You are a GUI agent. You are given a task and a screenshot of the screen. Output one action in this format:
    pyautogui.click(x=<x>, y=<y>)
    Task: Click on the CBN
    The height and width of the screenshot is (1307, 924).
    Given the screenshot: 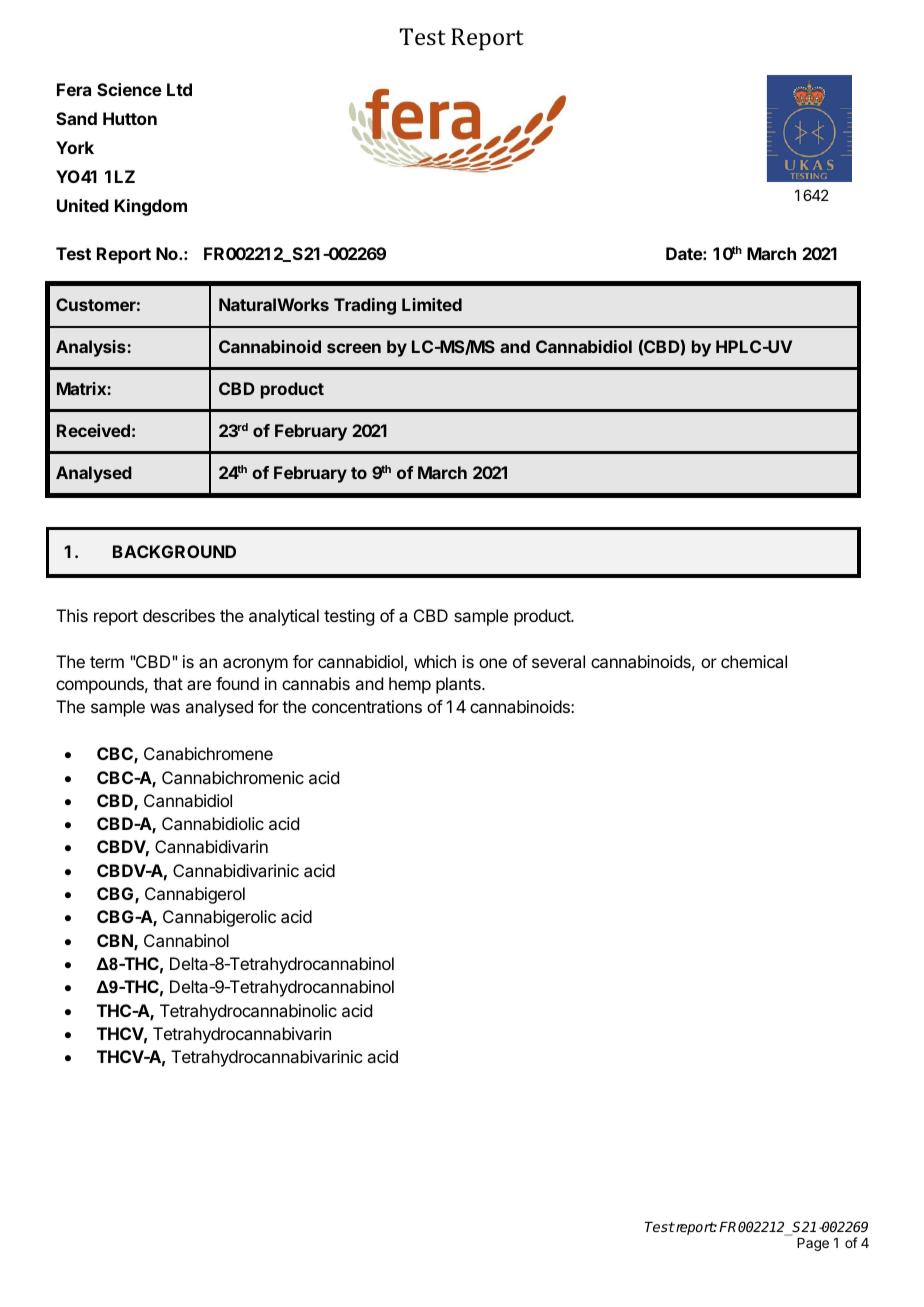 What is the action you would take?
    pyautogui.click(x=116, y=942)
